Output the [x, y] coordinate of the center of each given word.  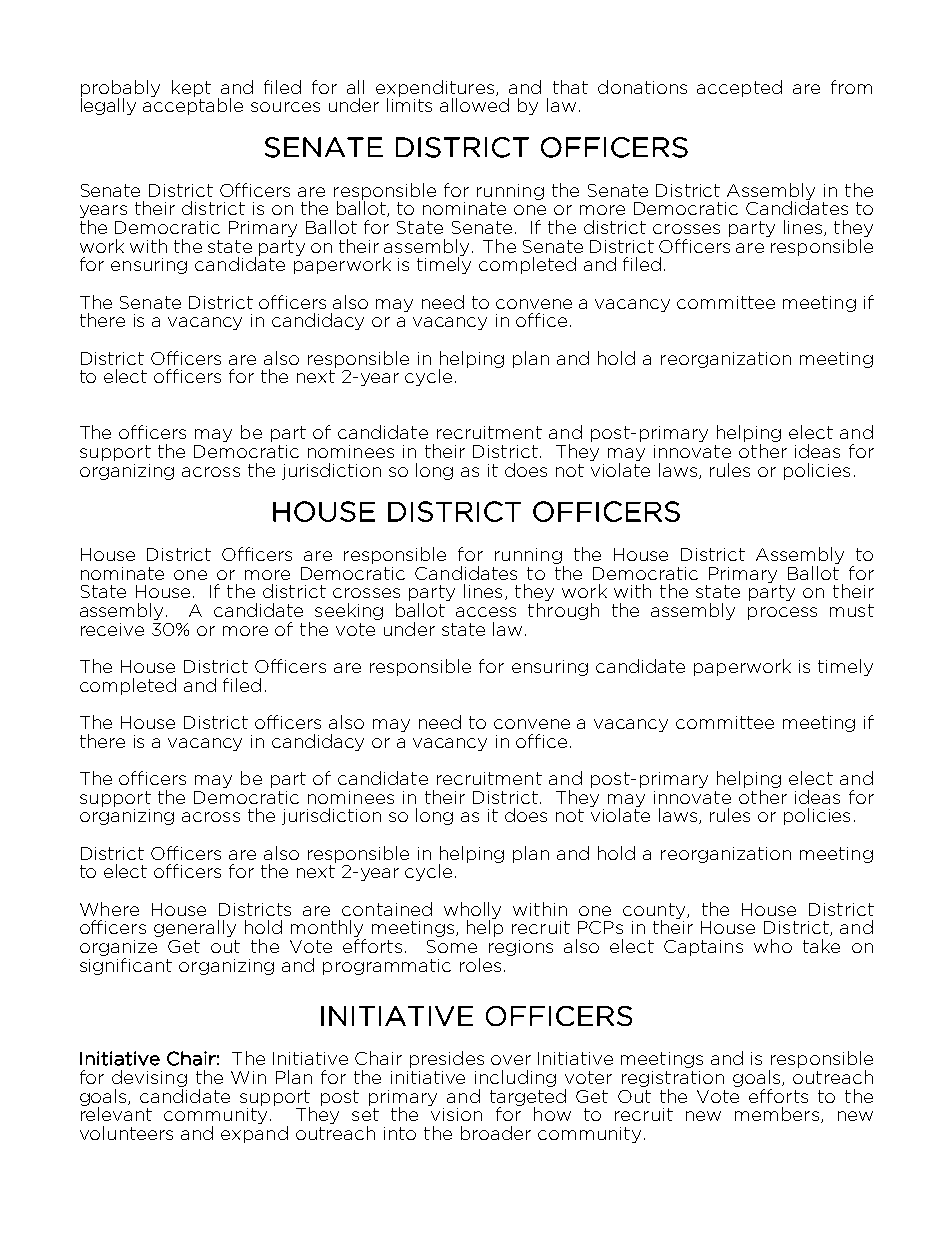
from [851, 87]
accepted [739, 88]
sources [285, 107]
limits [409, 104]
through [563, 611]
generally [195, 928]
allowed [474, 105]
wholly [472, 911]
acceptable [193, 105]
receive [112, 629]
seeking [349, 611]
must [852, 610]
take [821, 946]
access [486, 612]
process [782, 613]
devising [149, 1078]
